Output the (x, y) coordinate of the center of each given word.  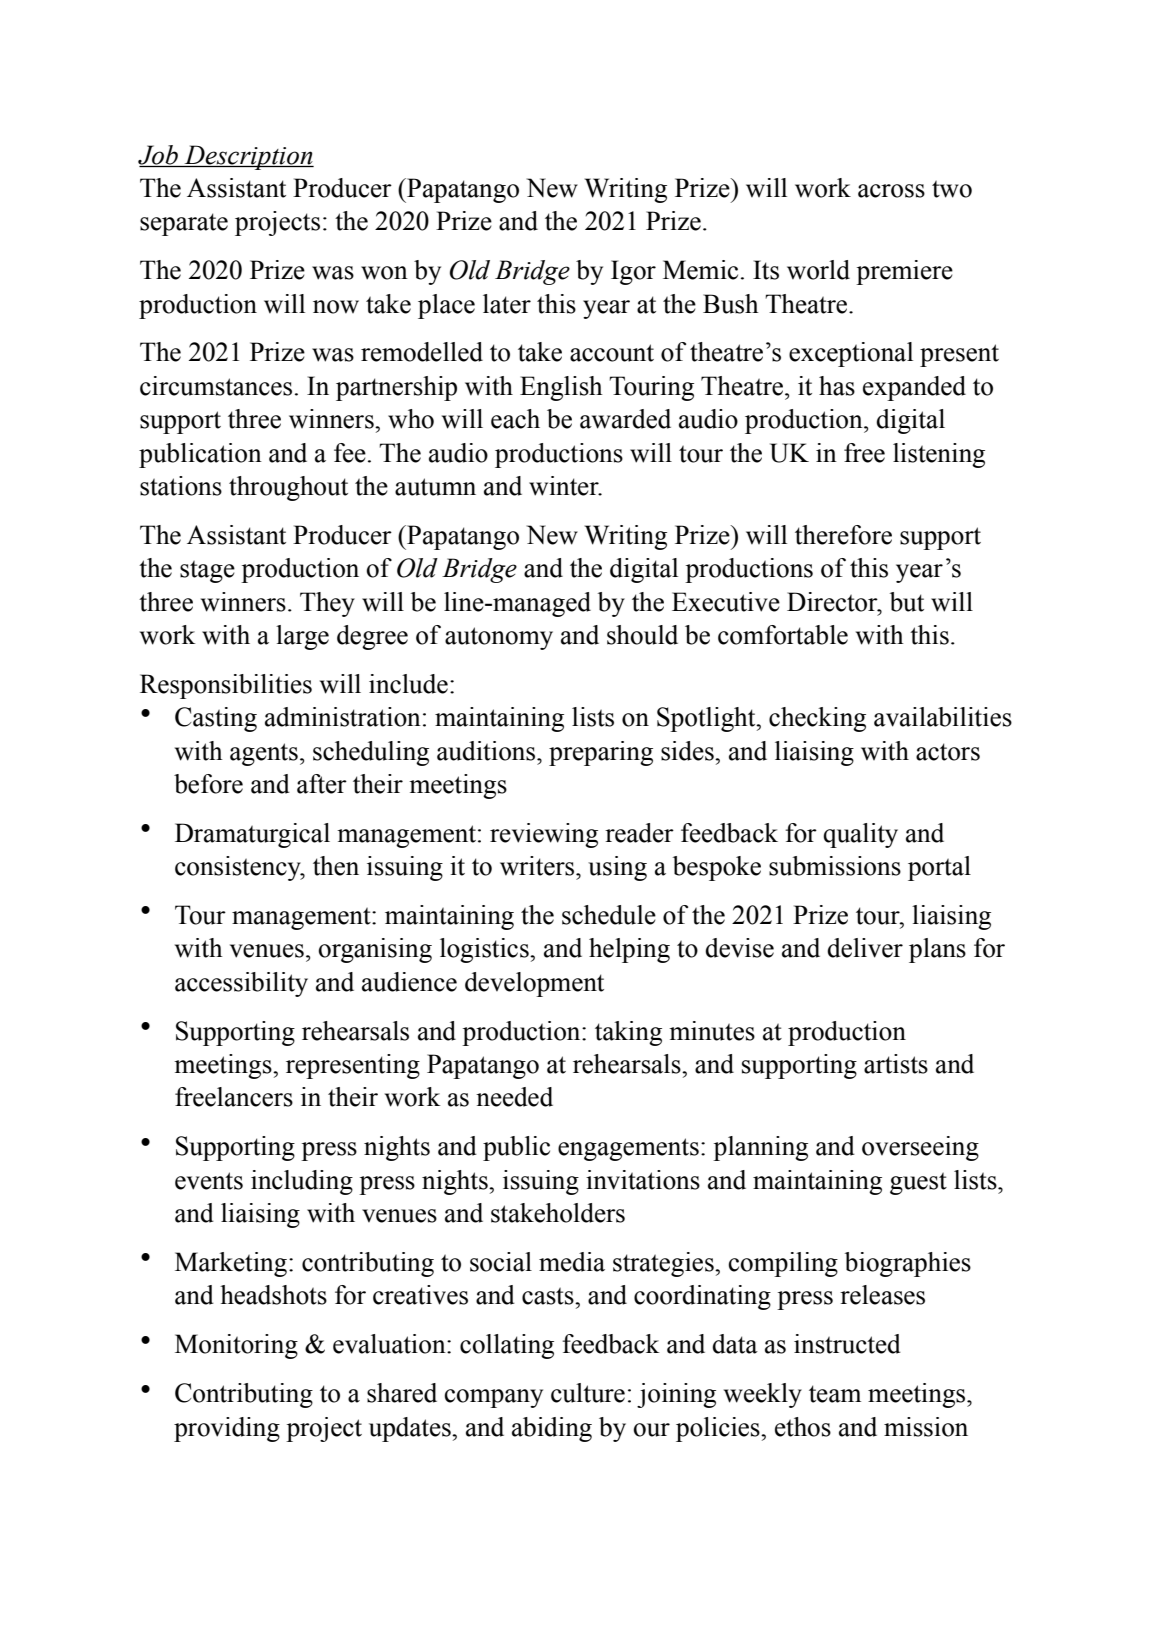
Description (248, 157)
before (208, 784)
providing (227, 1429)
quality (860, 835)
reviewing (544, 835)
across (891, 191)
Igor (633, 272)
